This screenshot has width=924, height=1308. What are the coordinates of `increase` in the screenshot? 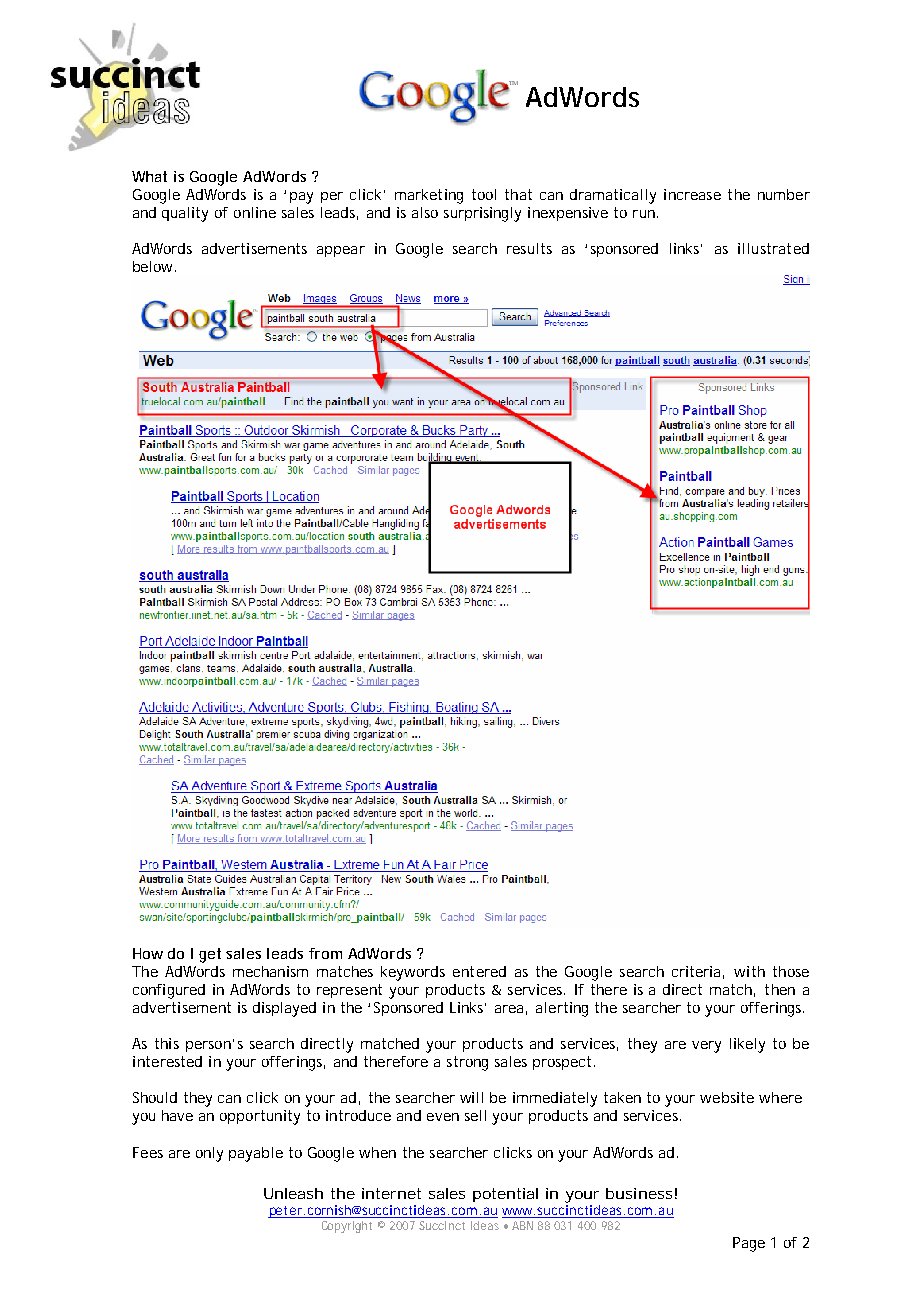 It's located at (692, 194).
